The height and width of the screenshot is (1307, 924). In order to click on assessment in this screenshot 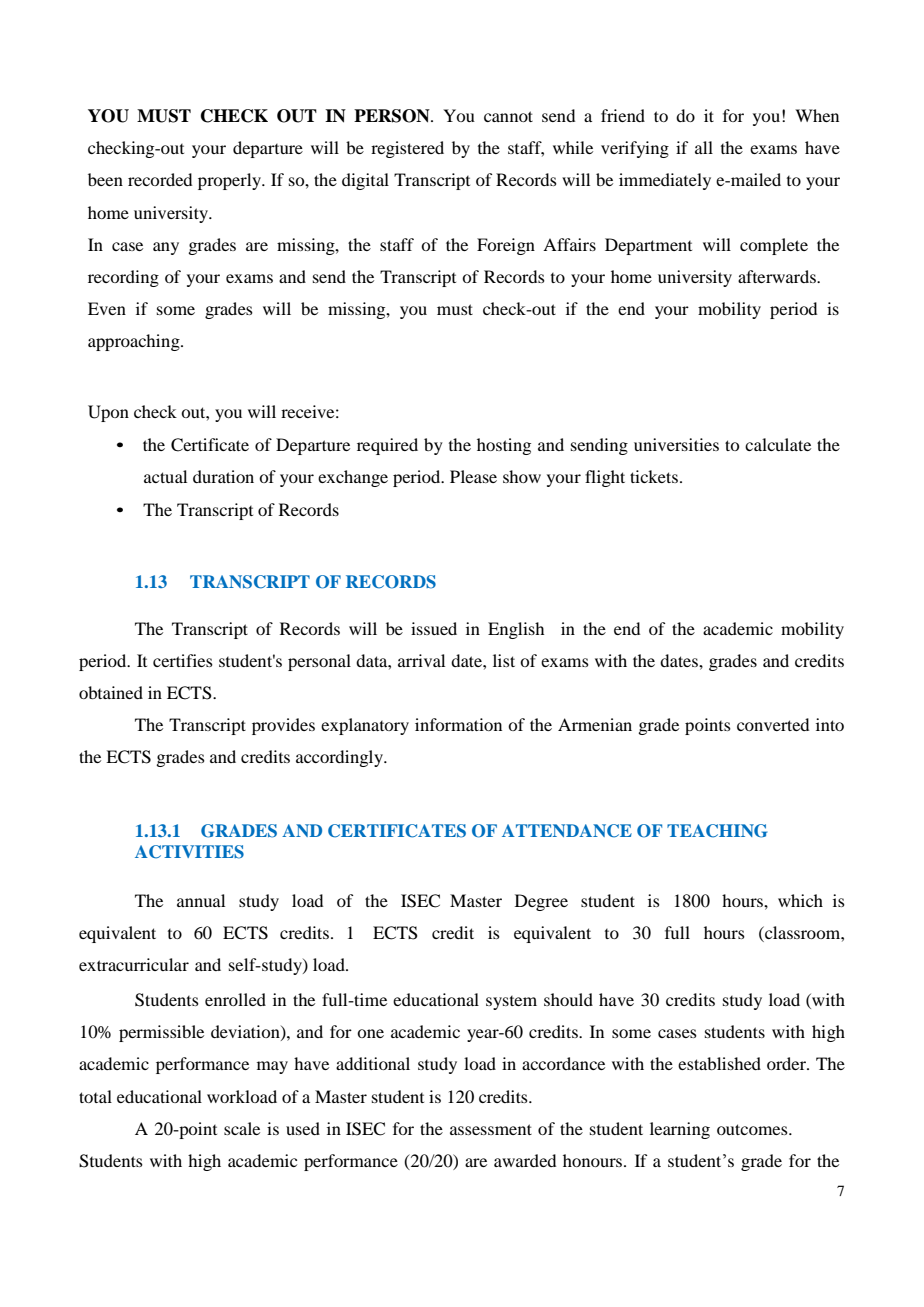, I will do `click(491, 1129)`.
